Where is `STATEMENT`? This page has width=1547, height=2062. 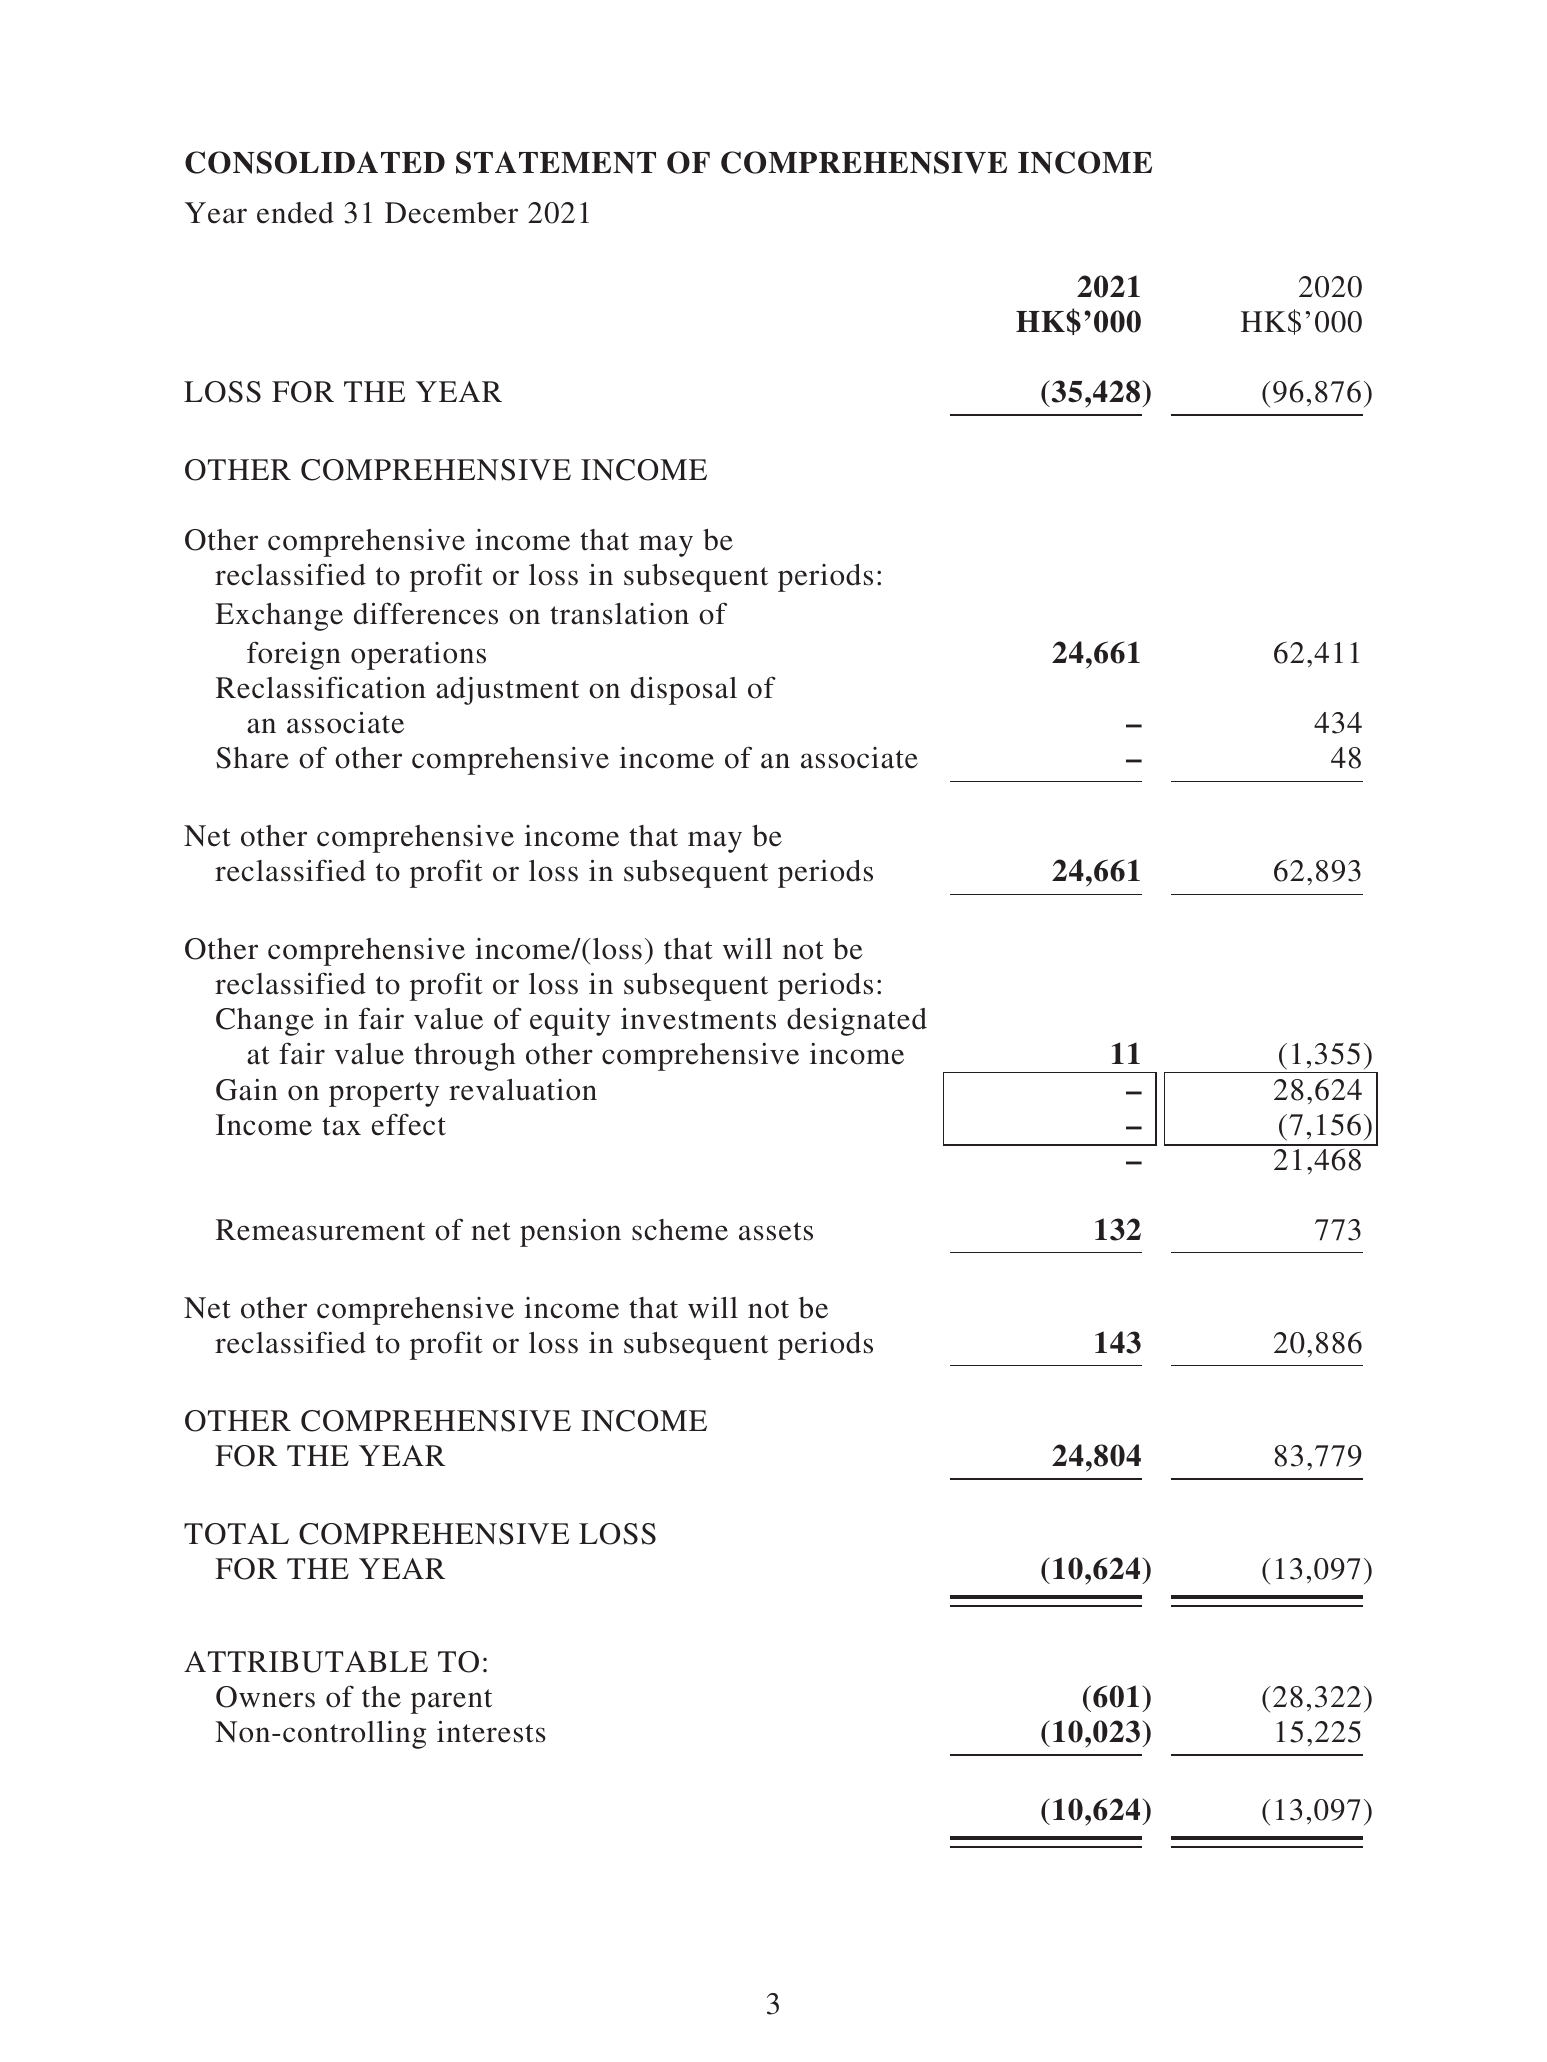
STATEMENT is located at coordinates (556, 162).
